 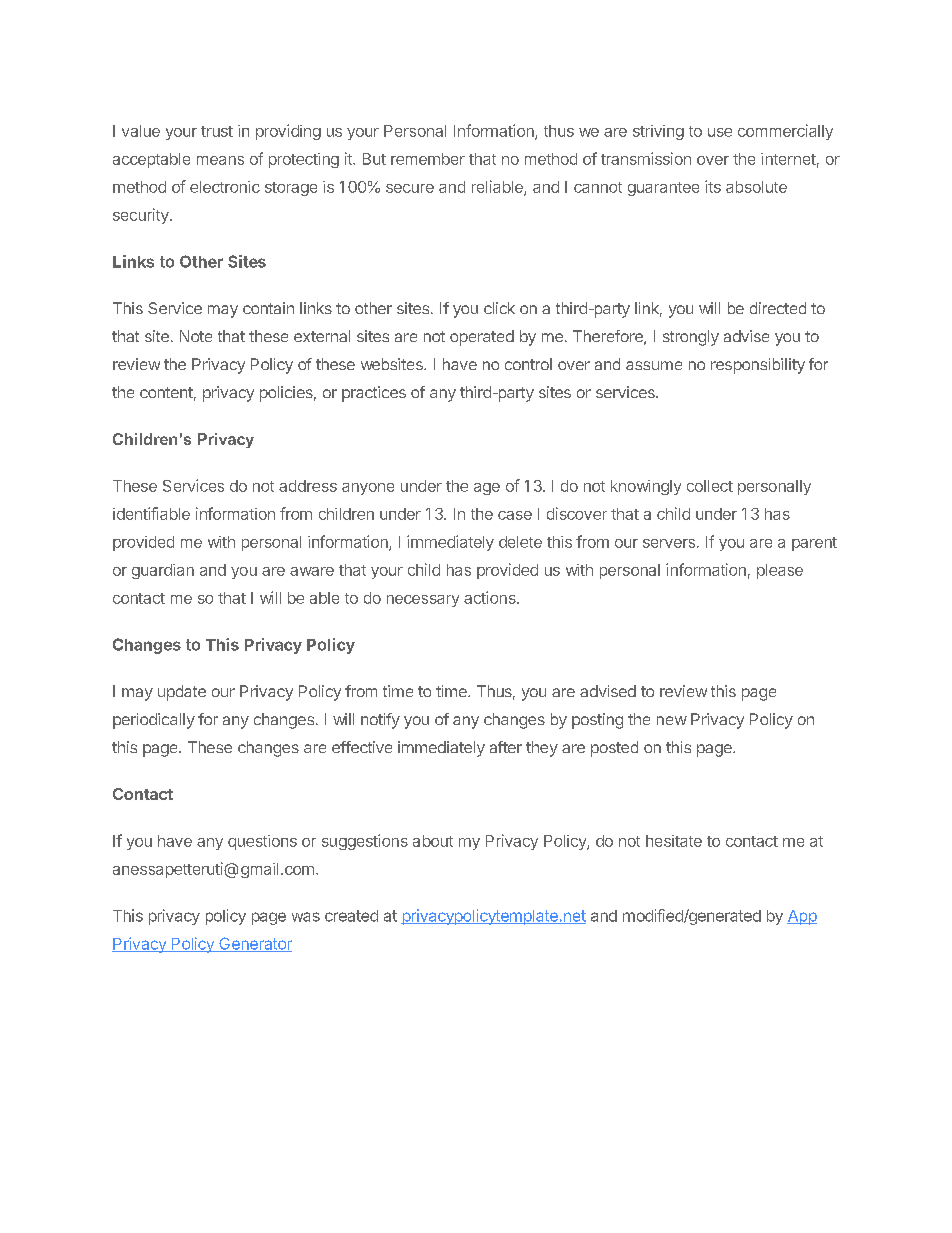 What do you see at coordinates (182, 693) in the image?
I see `update` at bounding box center [182, 693].
